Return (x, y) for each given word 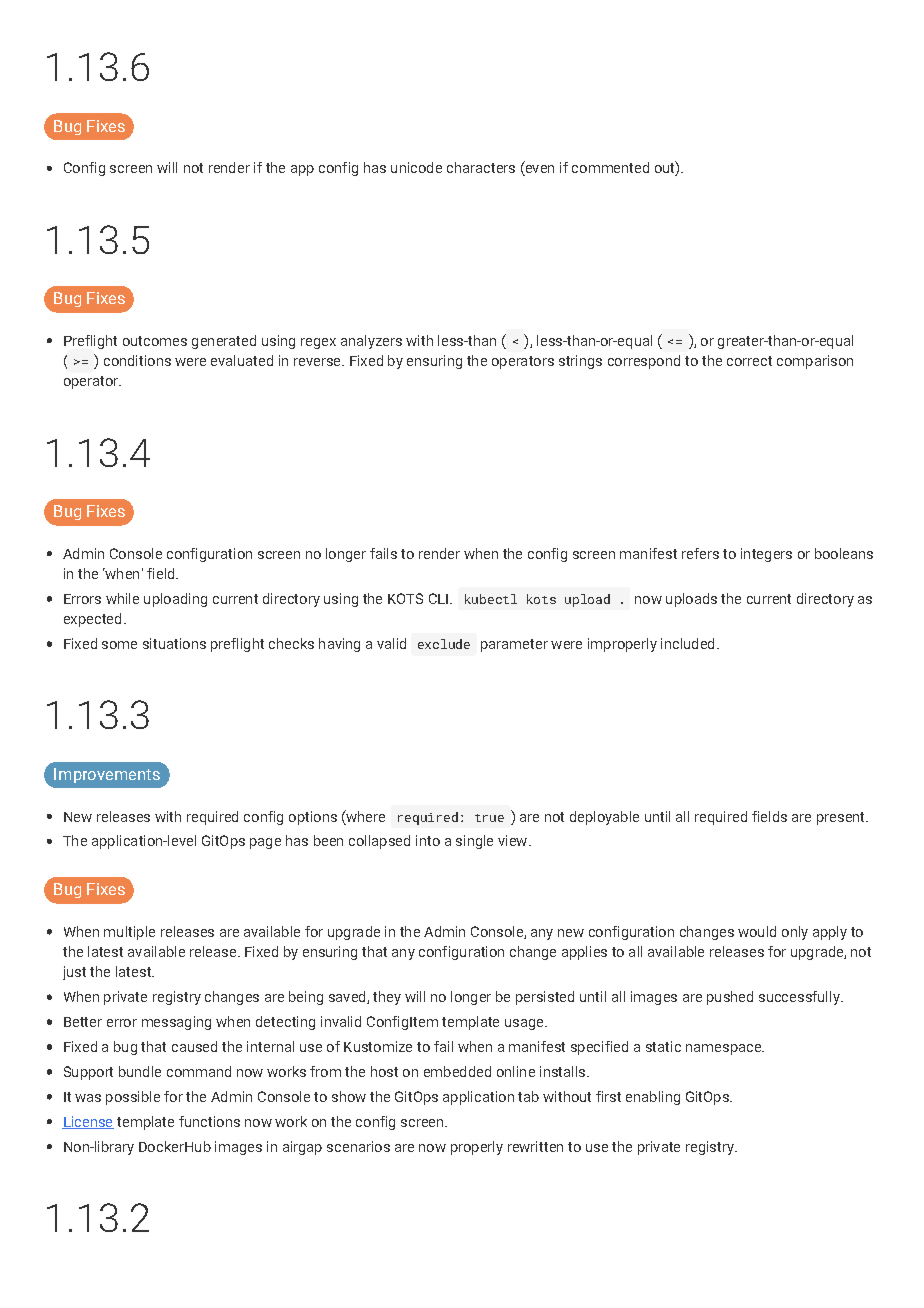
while (122, 598)
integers (766, 555)
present (842, 818)
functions (209, 1121)
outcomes (155, 341)
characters (481, 167)
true (489, 818)
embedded (457, 1071)
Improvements (107, 775)
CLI (438, 598)
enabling (653, 1098)
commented (610, 167)
